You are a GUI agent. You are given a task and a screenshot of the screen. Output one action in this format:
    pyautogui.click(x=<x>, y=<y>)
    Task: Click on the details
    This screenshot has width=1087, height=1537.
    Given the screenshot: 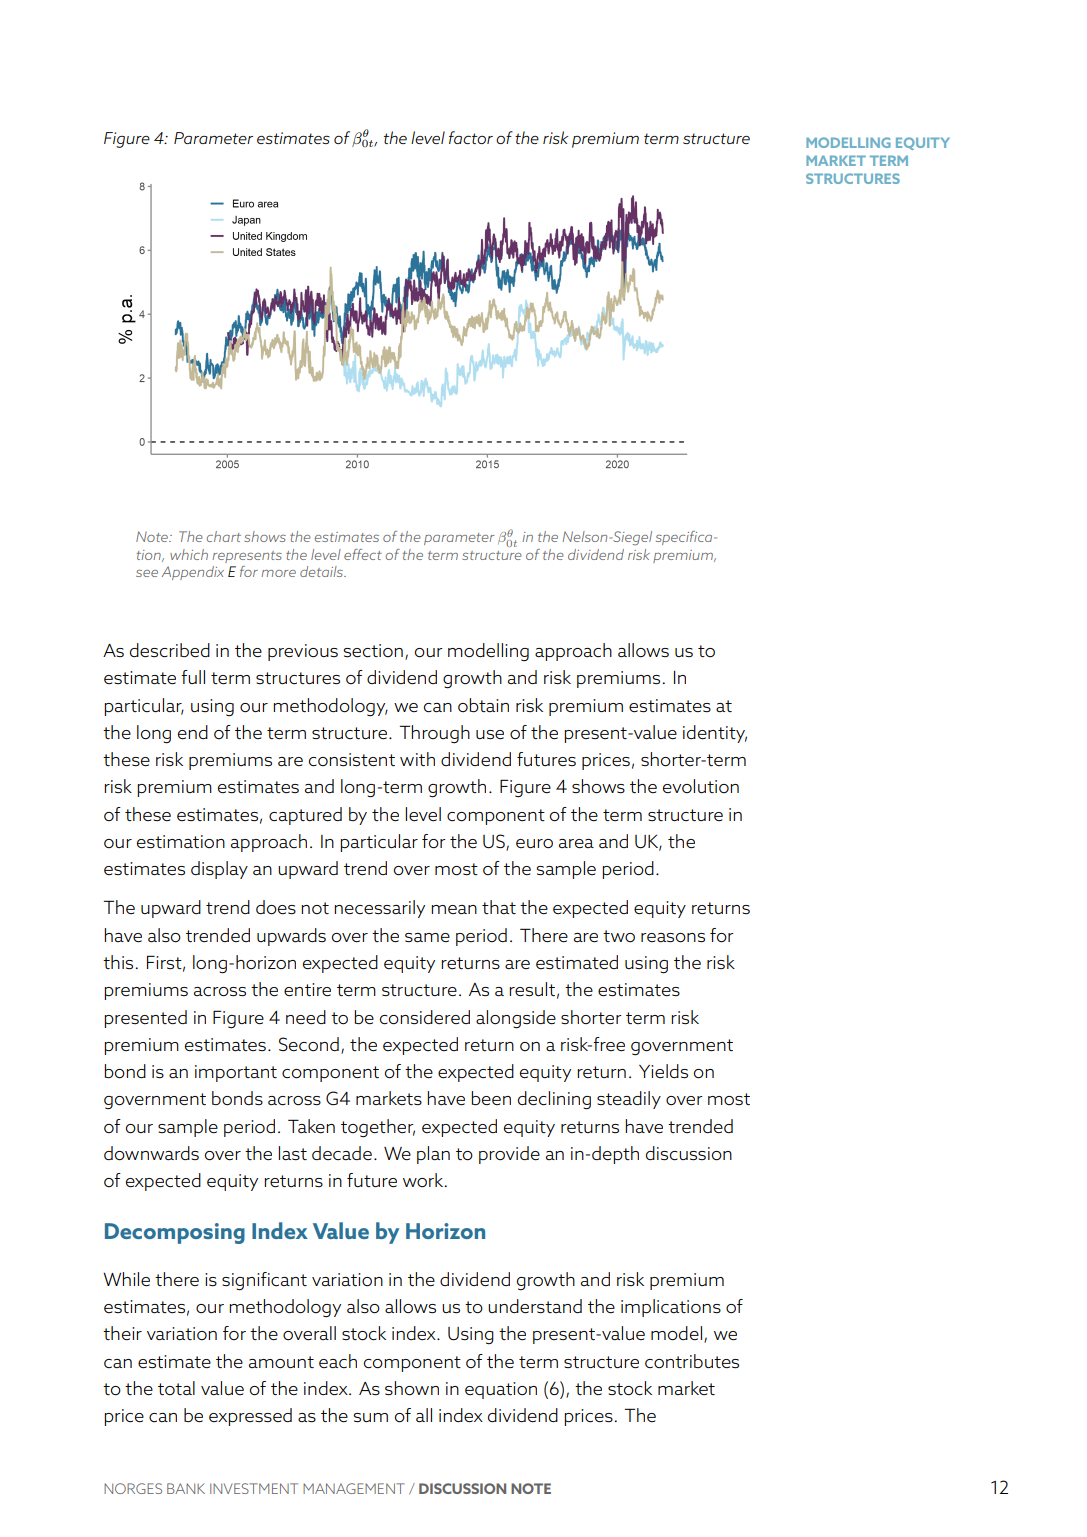 What is the action you would take?
    pyautogui.click(x=322, y=571)
